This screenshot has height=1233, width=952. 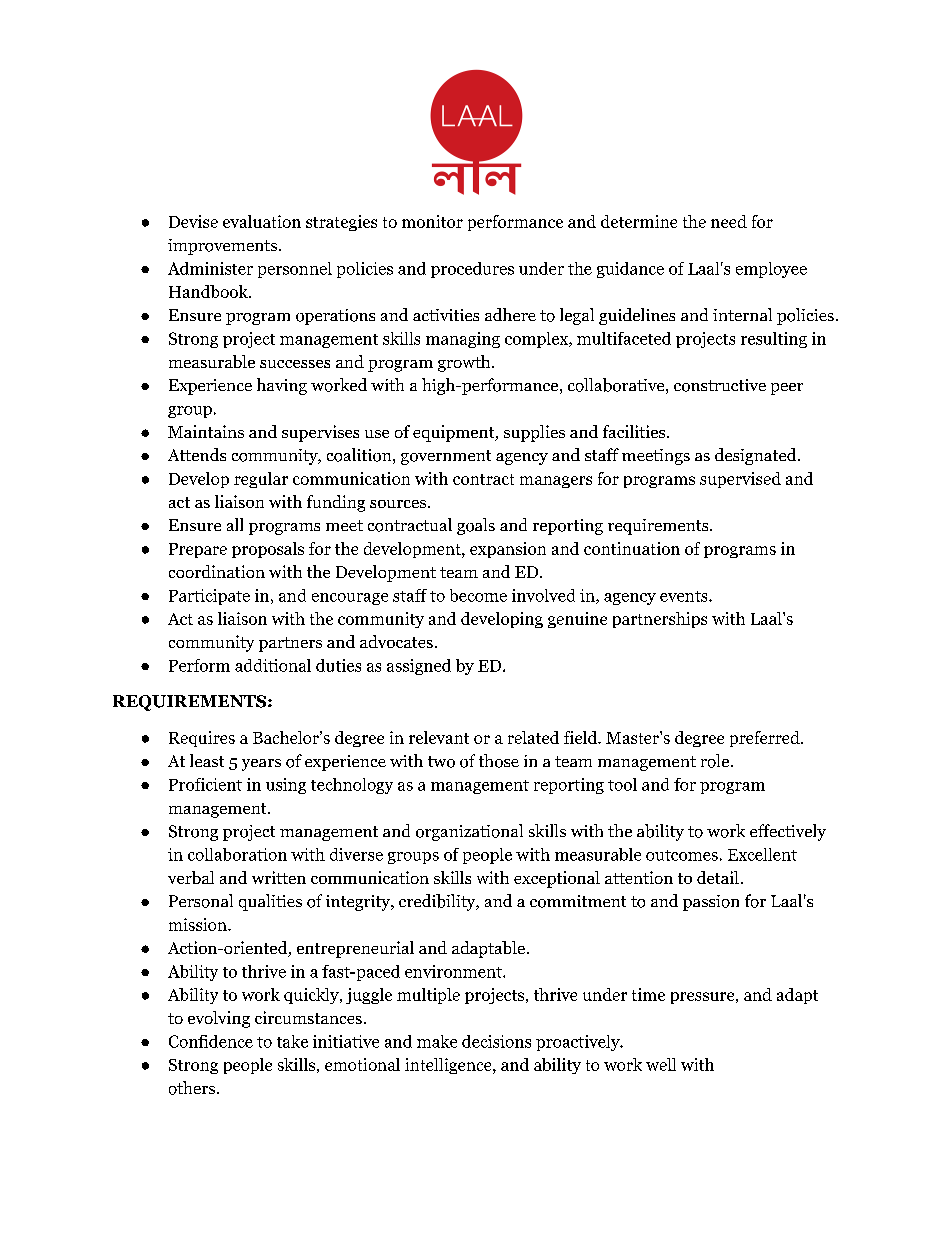 What do you see at coordinates (496, 1041) in the screenshot?
I see `decisions` at bounding box center [496, 1041].
